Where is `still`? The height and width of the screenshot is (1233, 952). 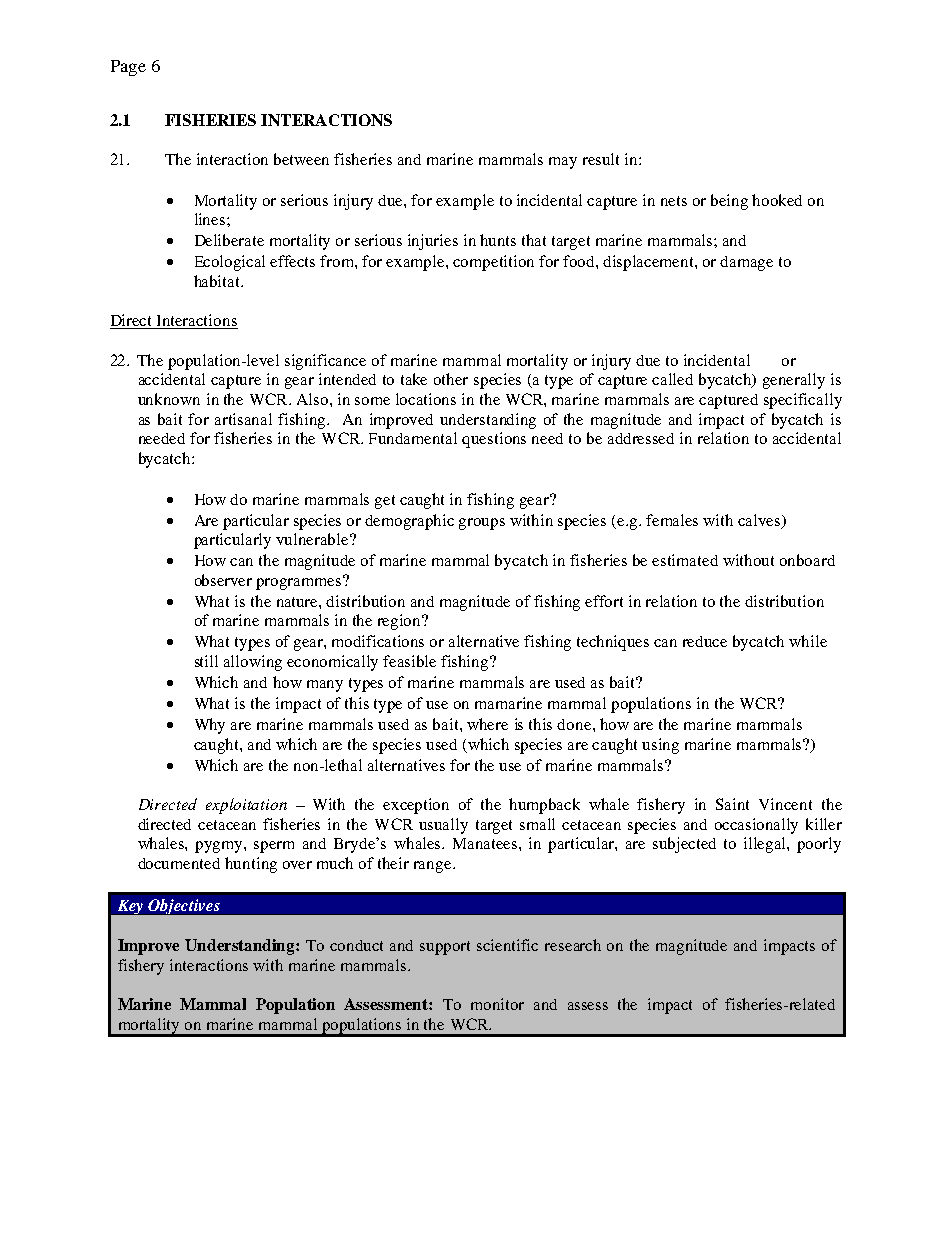
still is located at coordinates (206, 661).
